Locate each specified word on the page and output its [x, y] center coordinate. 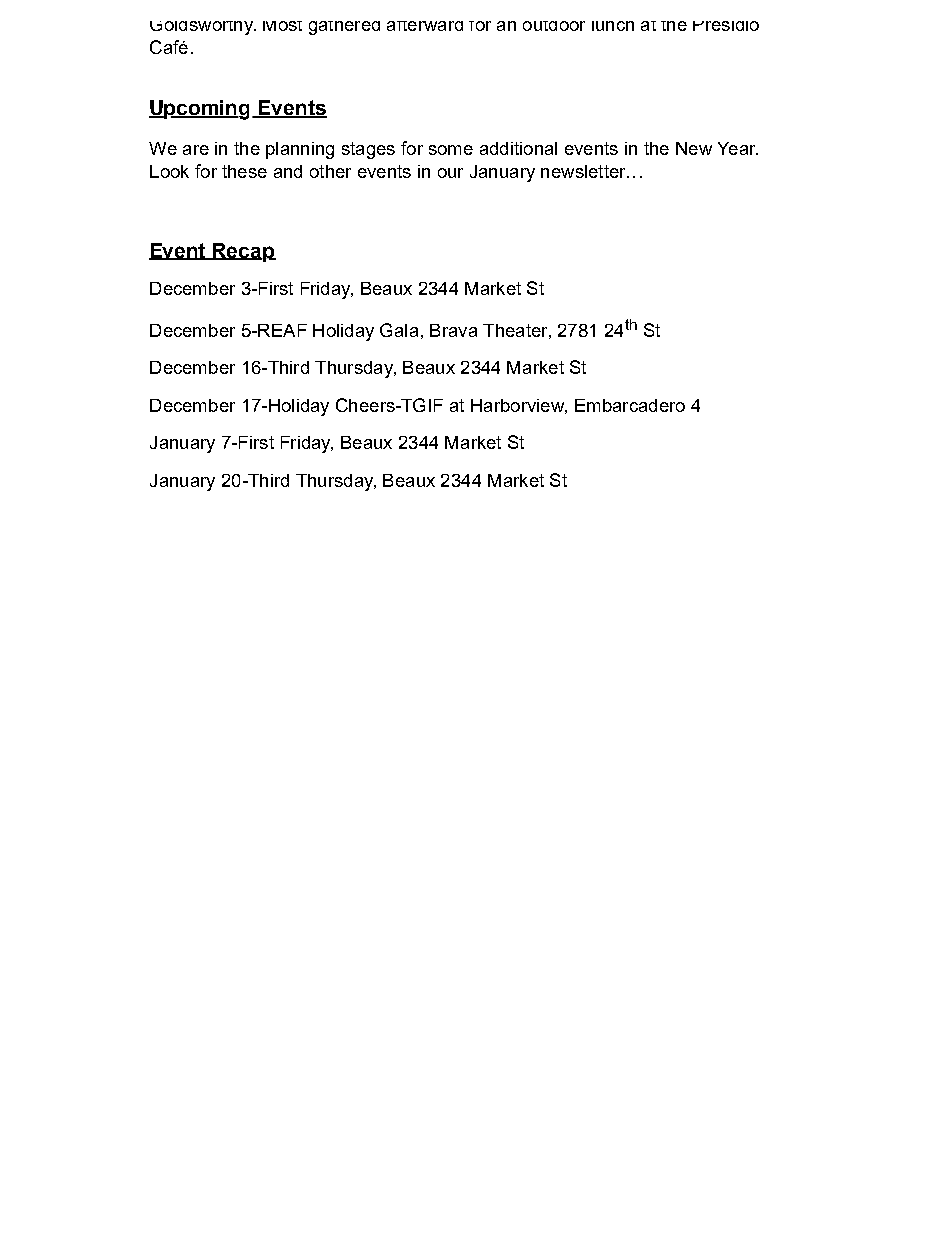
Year [738, 148]
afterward [425, 26]
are [196, 150]
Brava [453, 330]
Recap [243, 252]
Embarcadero [630, 405]
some [451, 150]
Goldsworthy [202, 28]
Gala [399, 330]
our [450, 173]
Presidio [726, 26]
